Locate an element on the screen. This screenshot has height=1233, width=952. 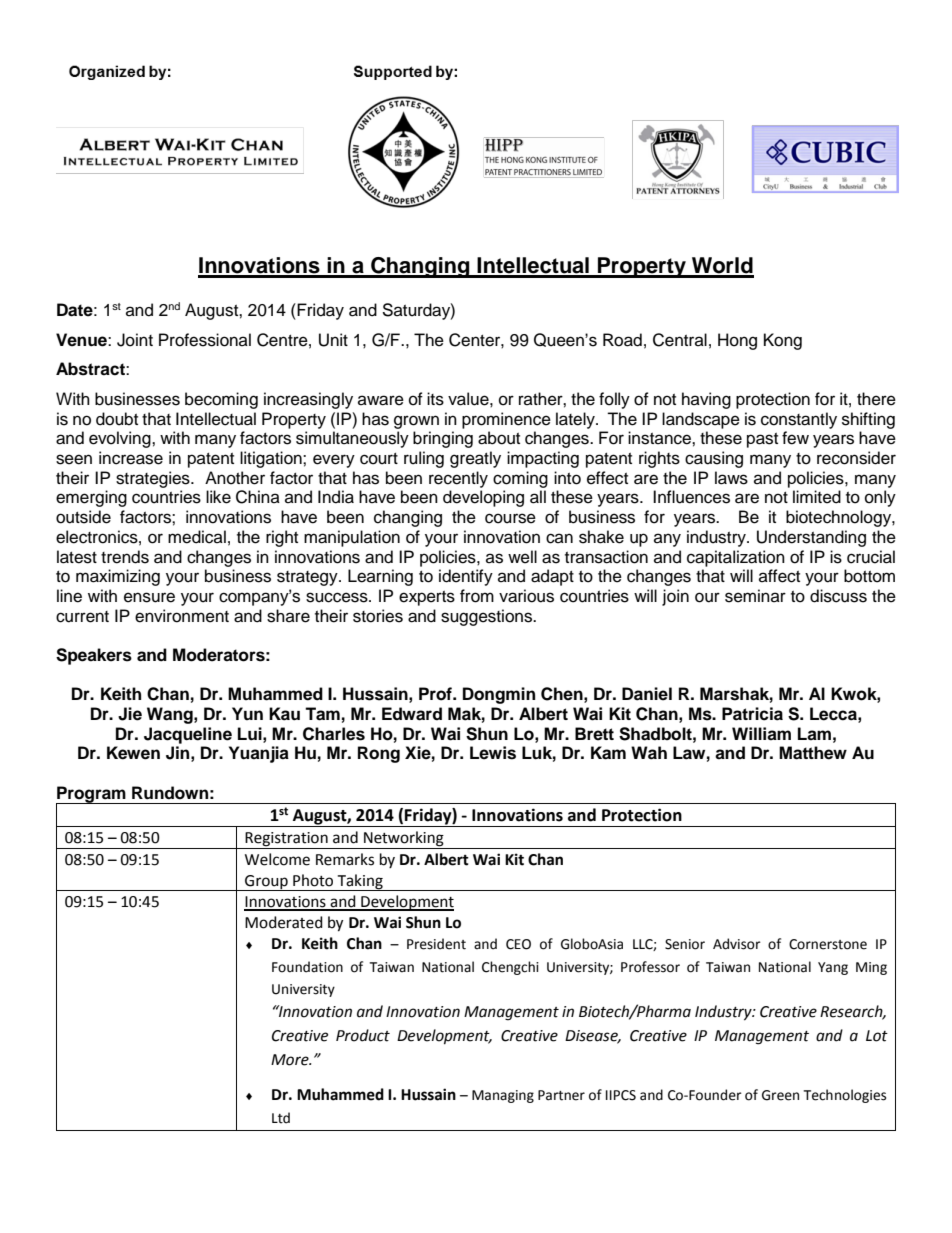
Welcome is located at coordinates (277, 859).
